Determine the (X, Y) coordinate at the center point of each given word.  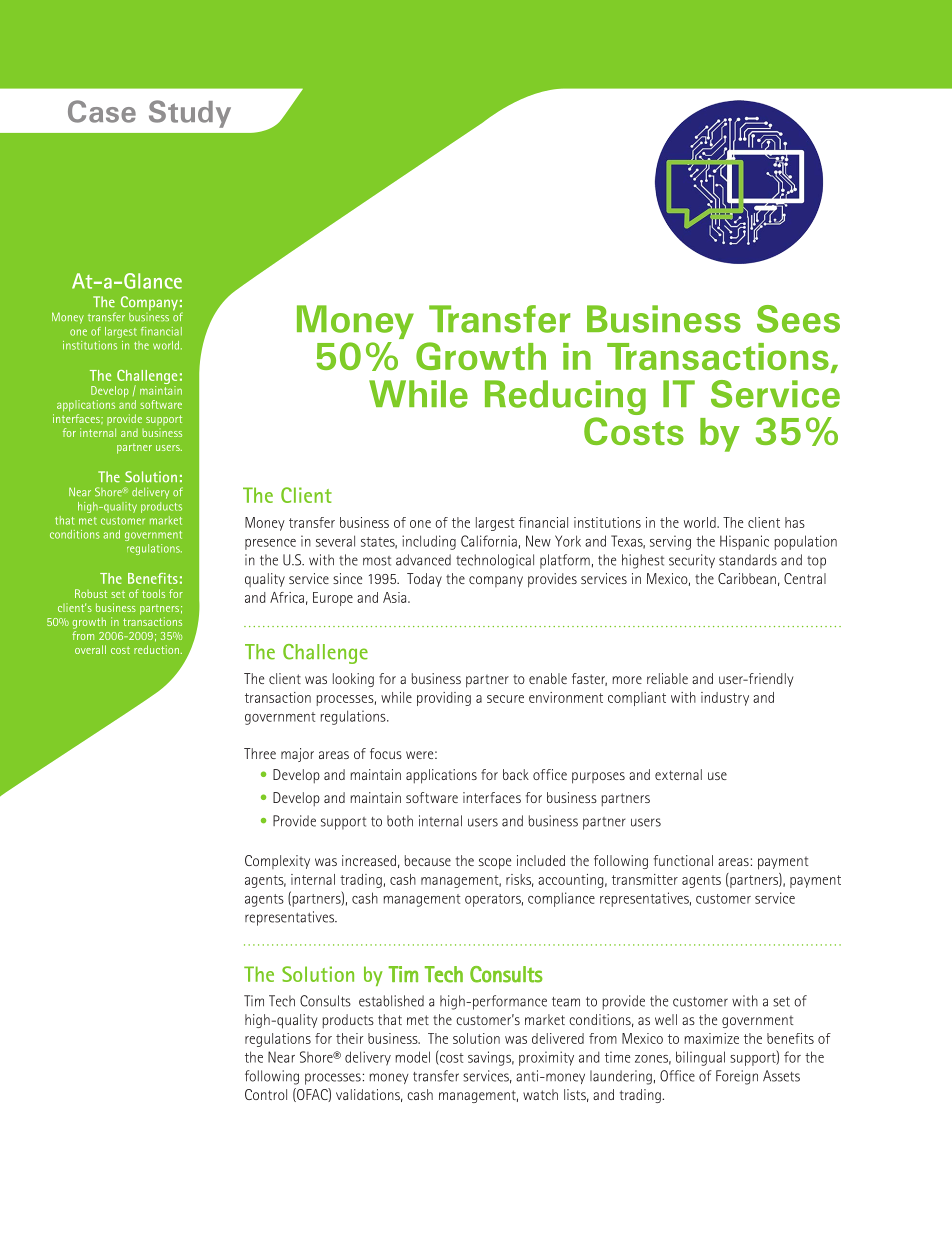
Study (190, 114)
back (516, 774)
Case (102, 111)
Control (266, 1094)
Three (260, 753)
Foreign (737, 1077)
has (795, 522)
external (678, 774)
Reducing (565, 399)
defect (119, 439)
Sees (798, 319)
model (413, 1057)
